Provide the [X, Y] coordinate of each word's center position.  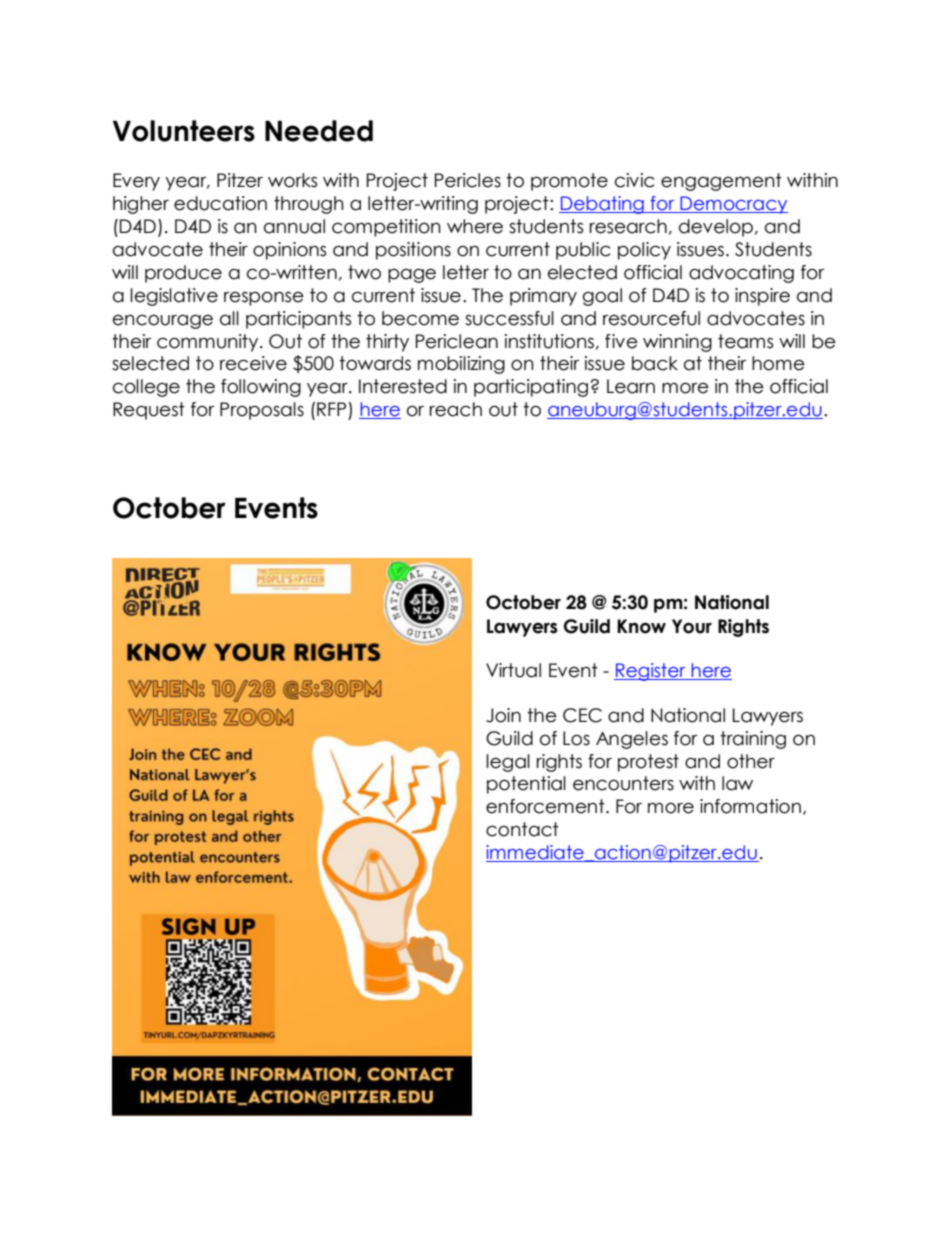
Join [503, 715]
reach [456, 409]
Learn [631, 386]
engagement [721, 182]
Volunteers [184, 131]
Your [692, 626]
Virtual [513, 670]
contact [522, 829]
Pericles [468, 180]
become [420, 318]
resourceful [651, 318]
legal [508, 763]
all [229, 318]
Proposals [262, 411]
